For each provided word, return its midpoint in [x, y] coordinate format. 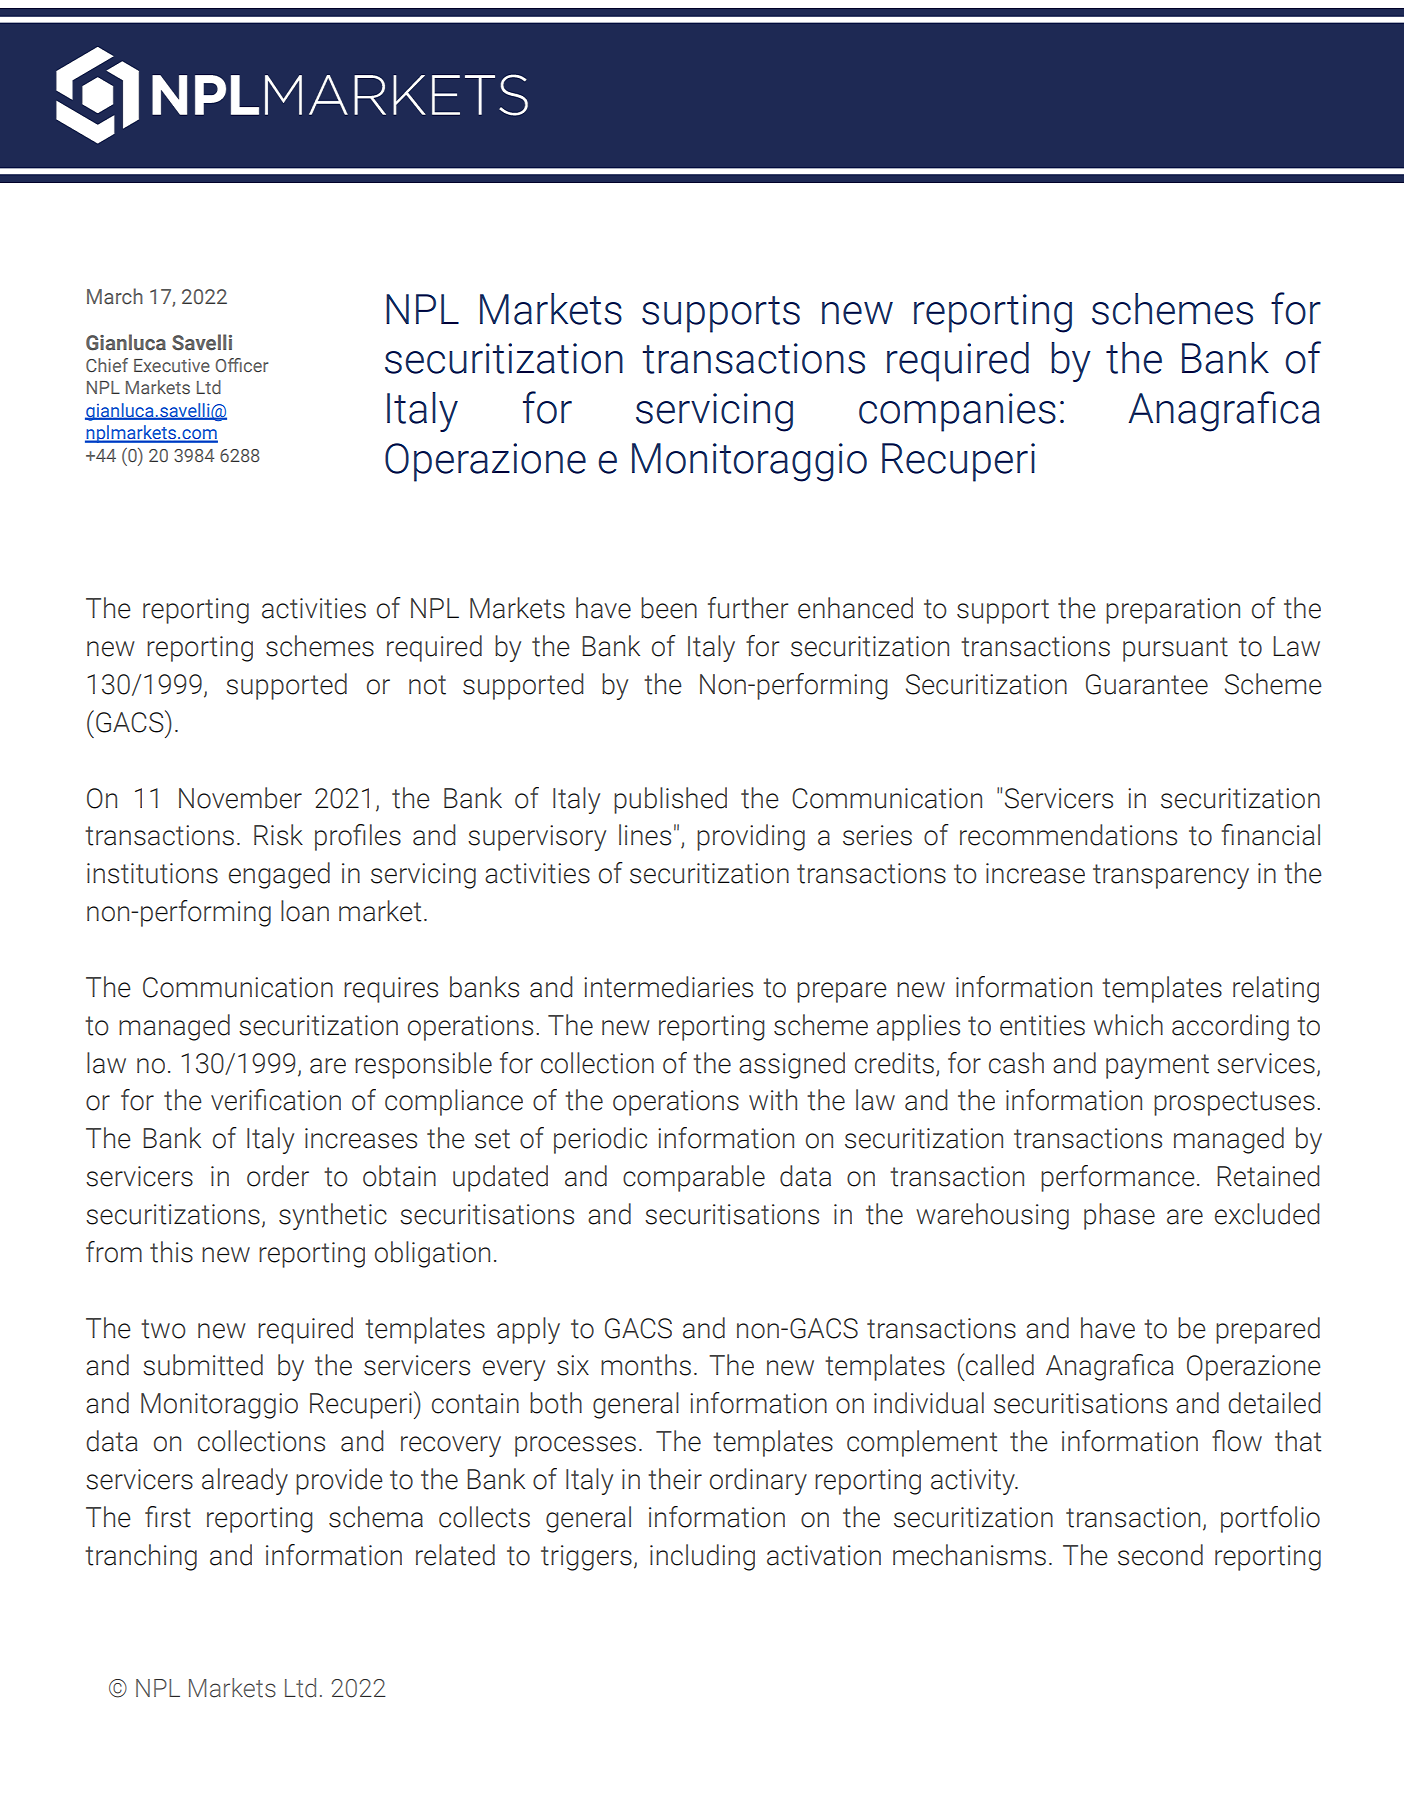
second [1160, 1555]
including [702, 1557]
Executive [172, 365]
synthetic [333, 1216]
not [427, 685]
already [245, 1481]
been [669, 608]
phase [1119, 1216]
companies [957, 412]
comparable [694, 1178]
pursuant [1175, 649]
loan [305, 911]
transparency [1171, 876]
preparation [1173, 611]
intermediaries [668, 987]
